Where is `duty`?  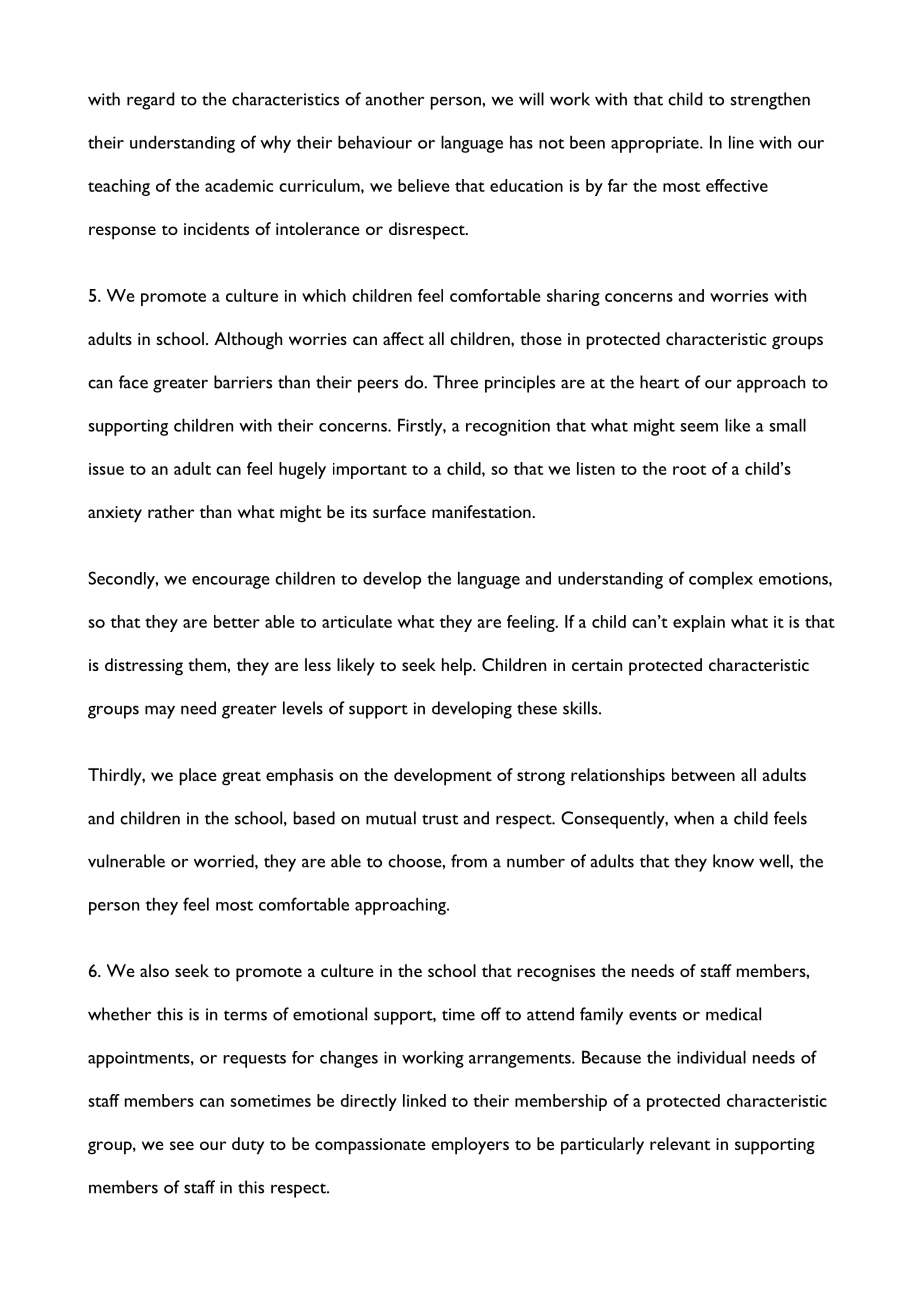 duty is located at coordinates (248, 1146).
